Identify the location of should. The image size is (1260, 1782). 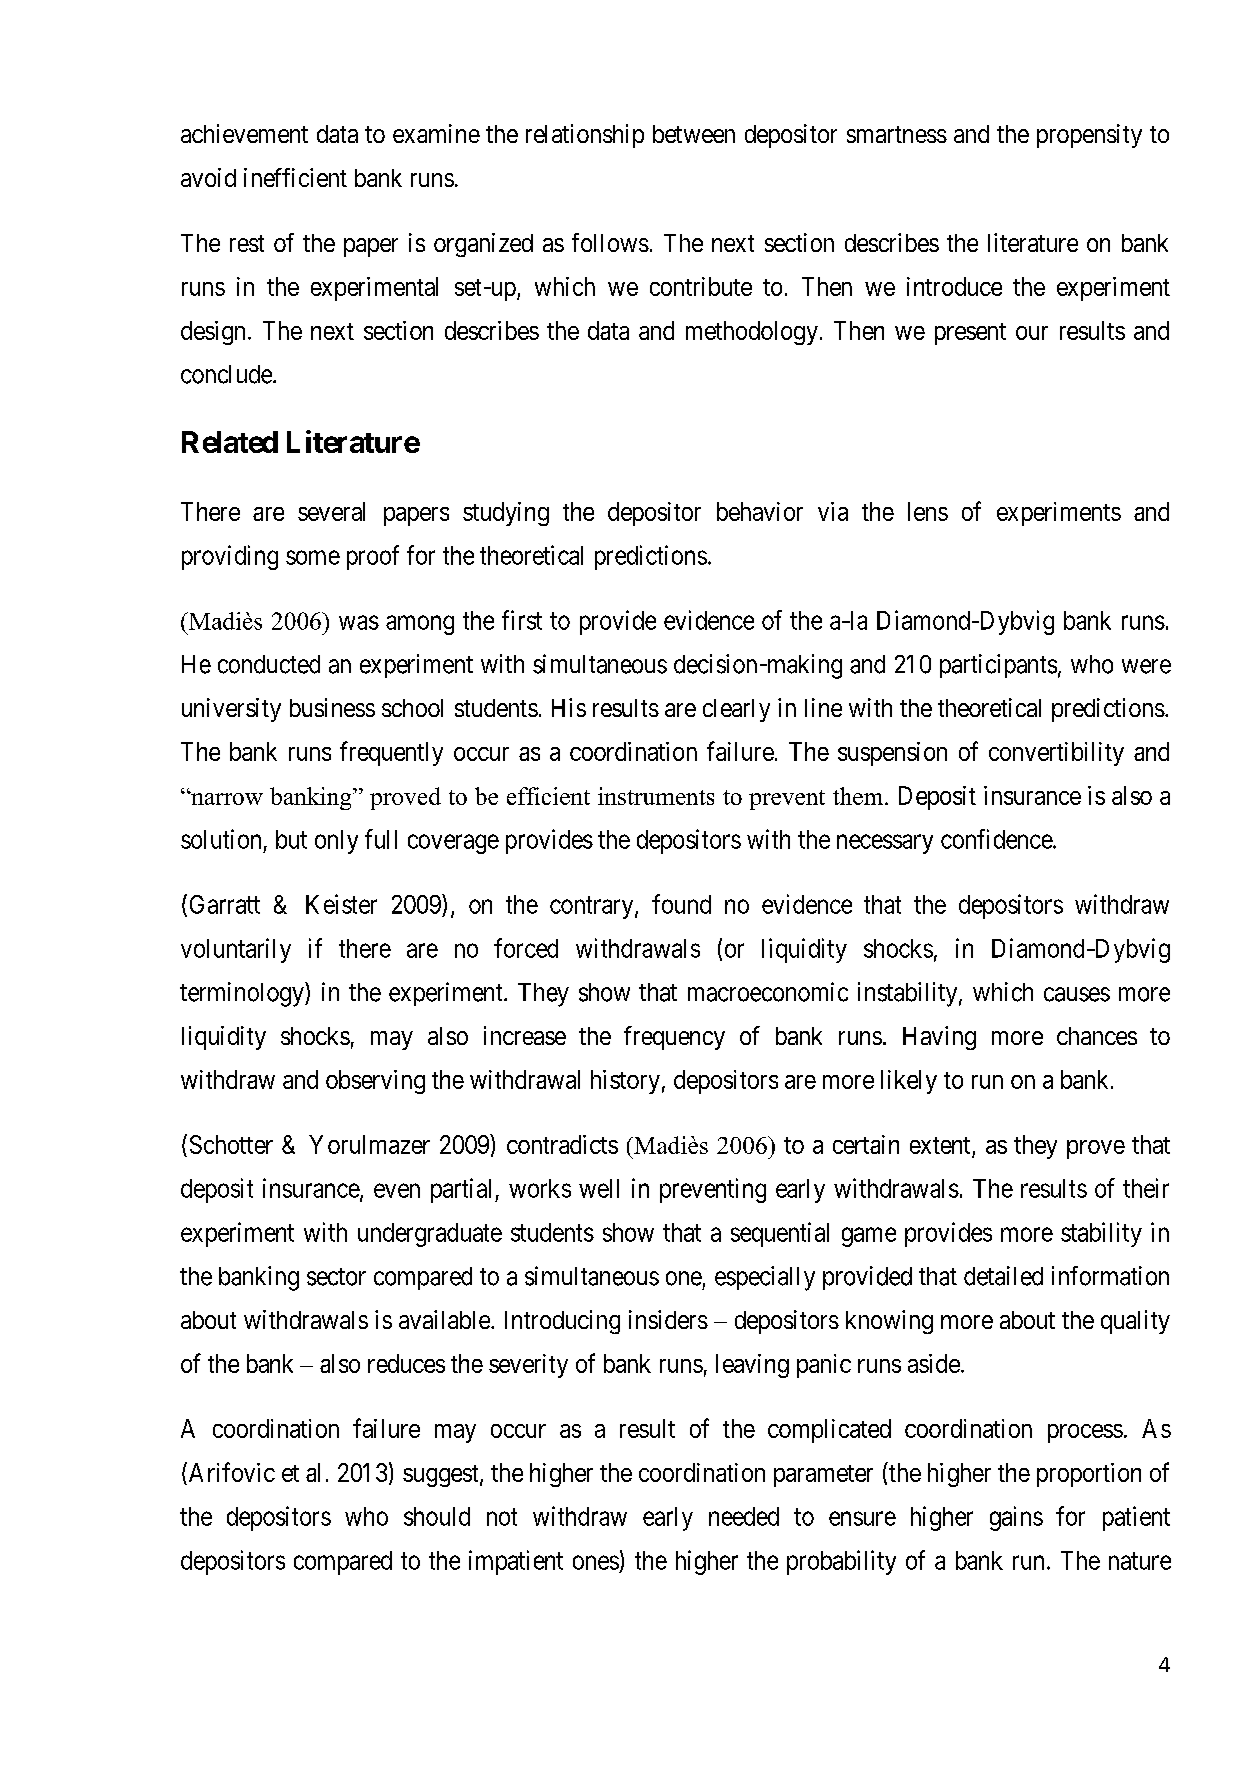
(437, 1516).
